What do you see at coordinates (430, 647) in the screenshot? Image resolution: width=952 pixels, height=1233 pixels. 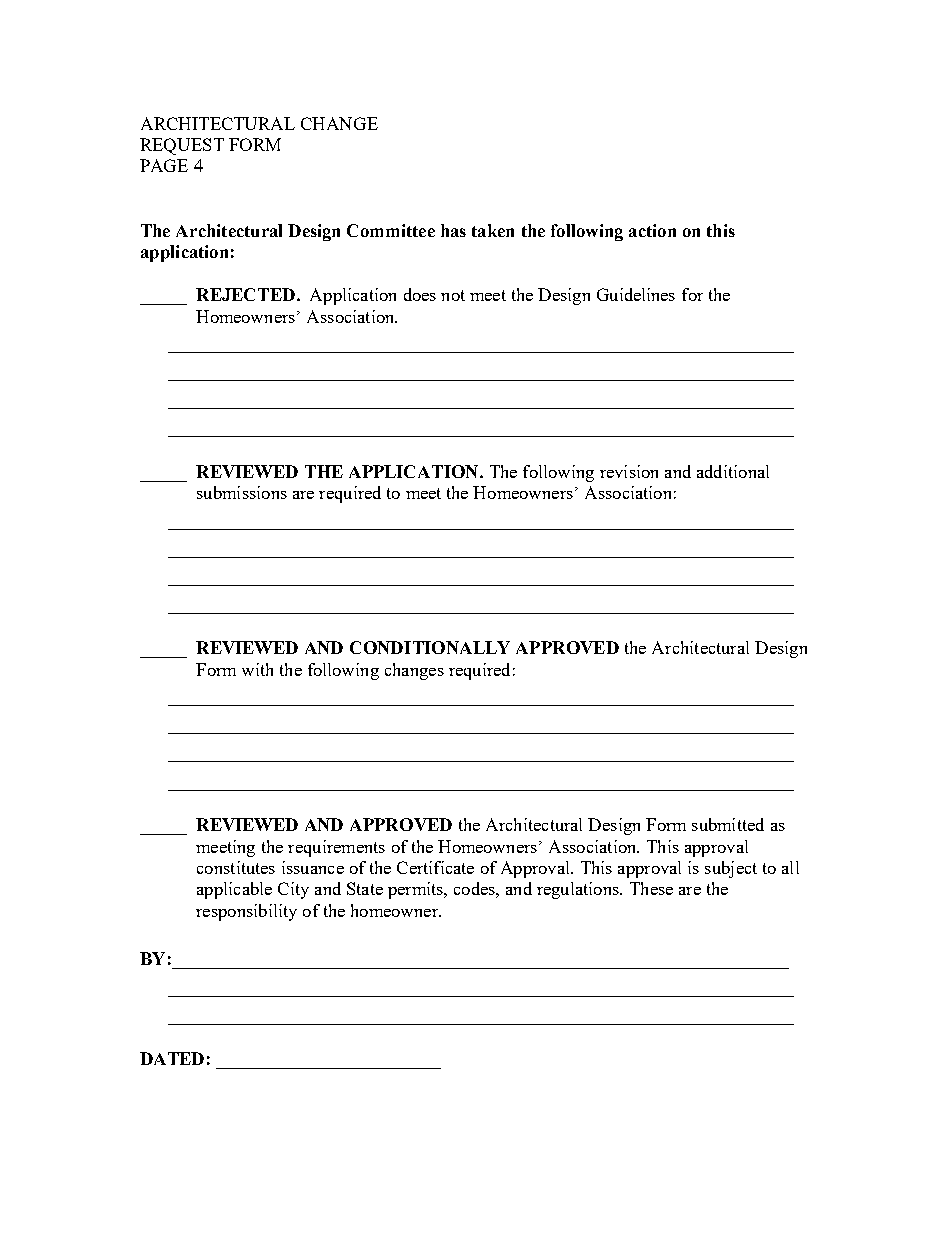 I see `CONDITIONALLY` at bounding box center [430, 647].
